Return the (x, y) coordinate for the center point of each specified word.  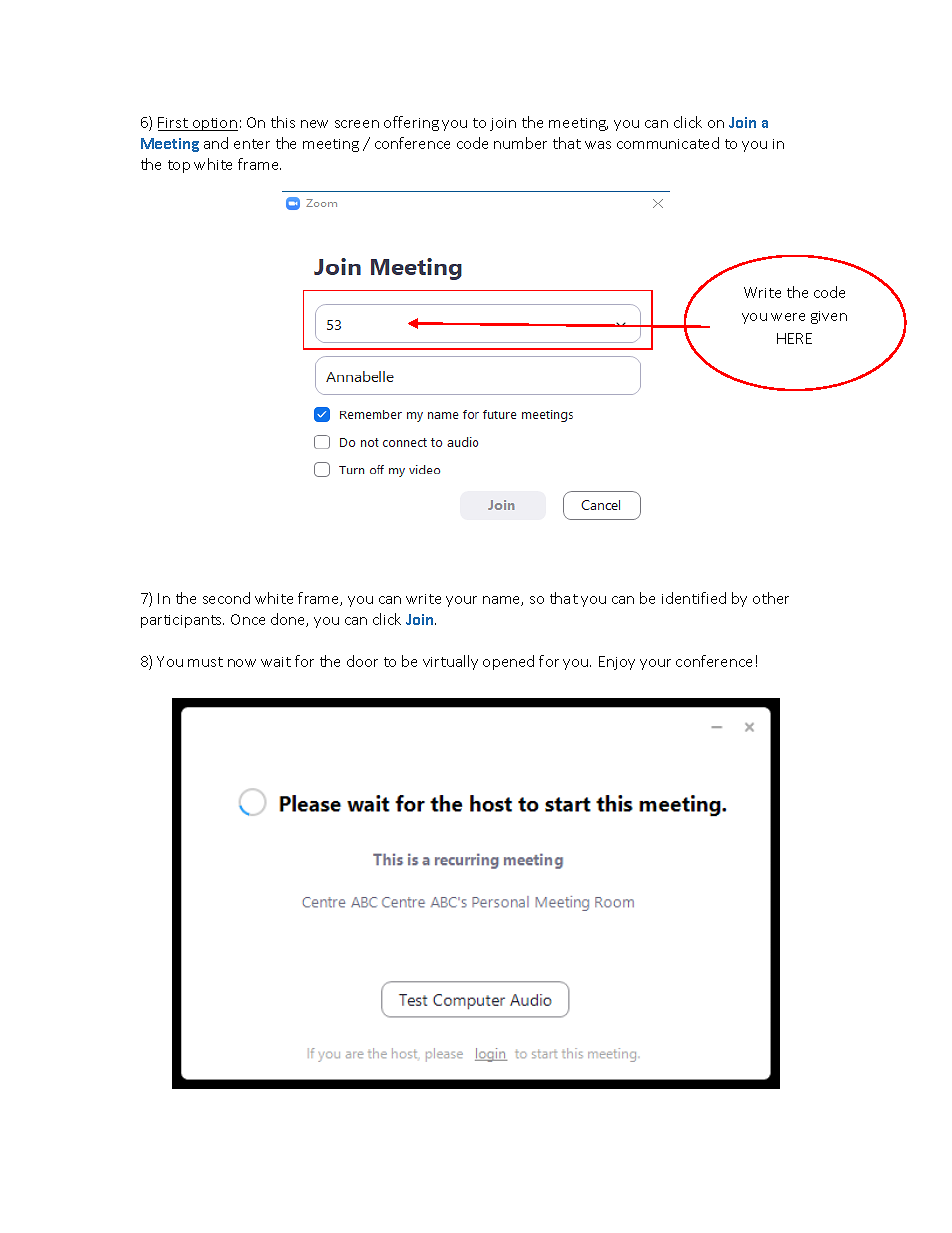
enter (252, 144)
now (242, 663)
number (520, 143)
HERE (794, 338)
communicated (668, 143)
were (788, 317)
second (226, 598)
